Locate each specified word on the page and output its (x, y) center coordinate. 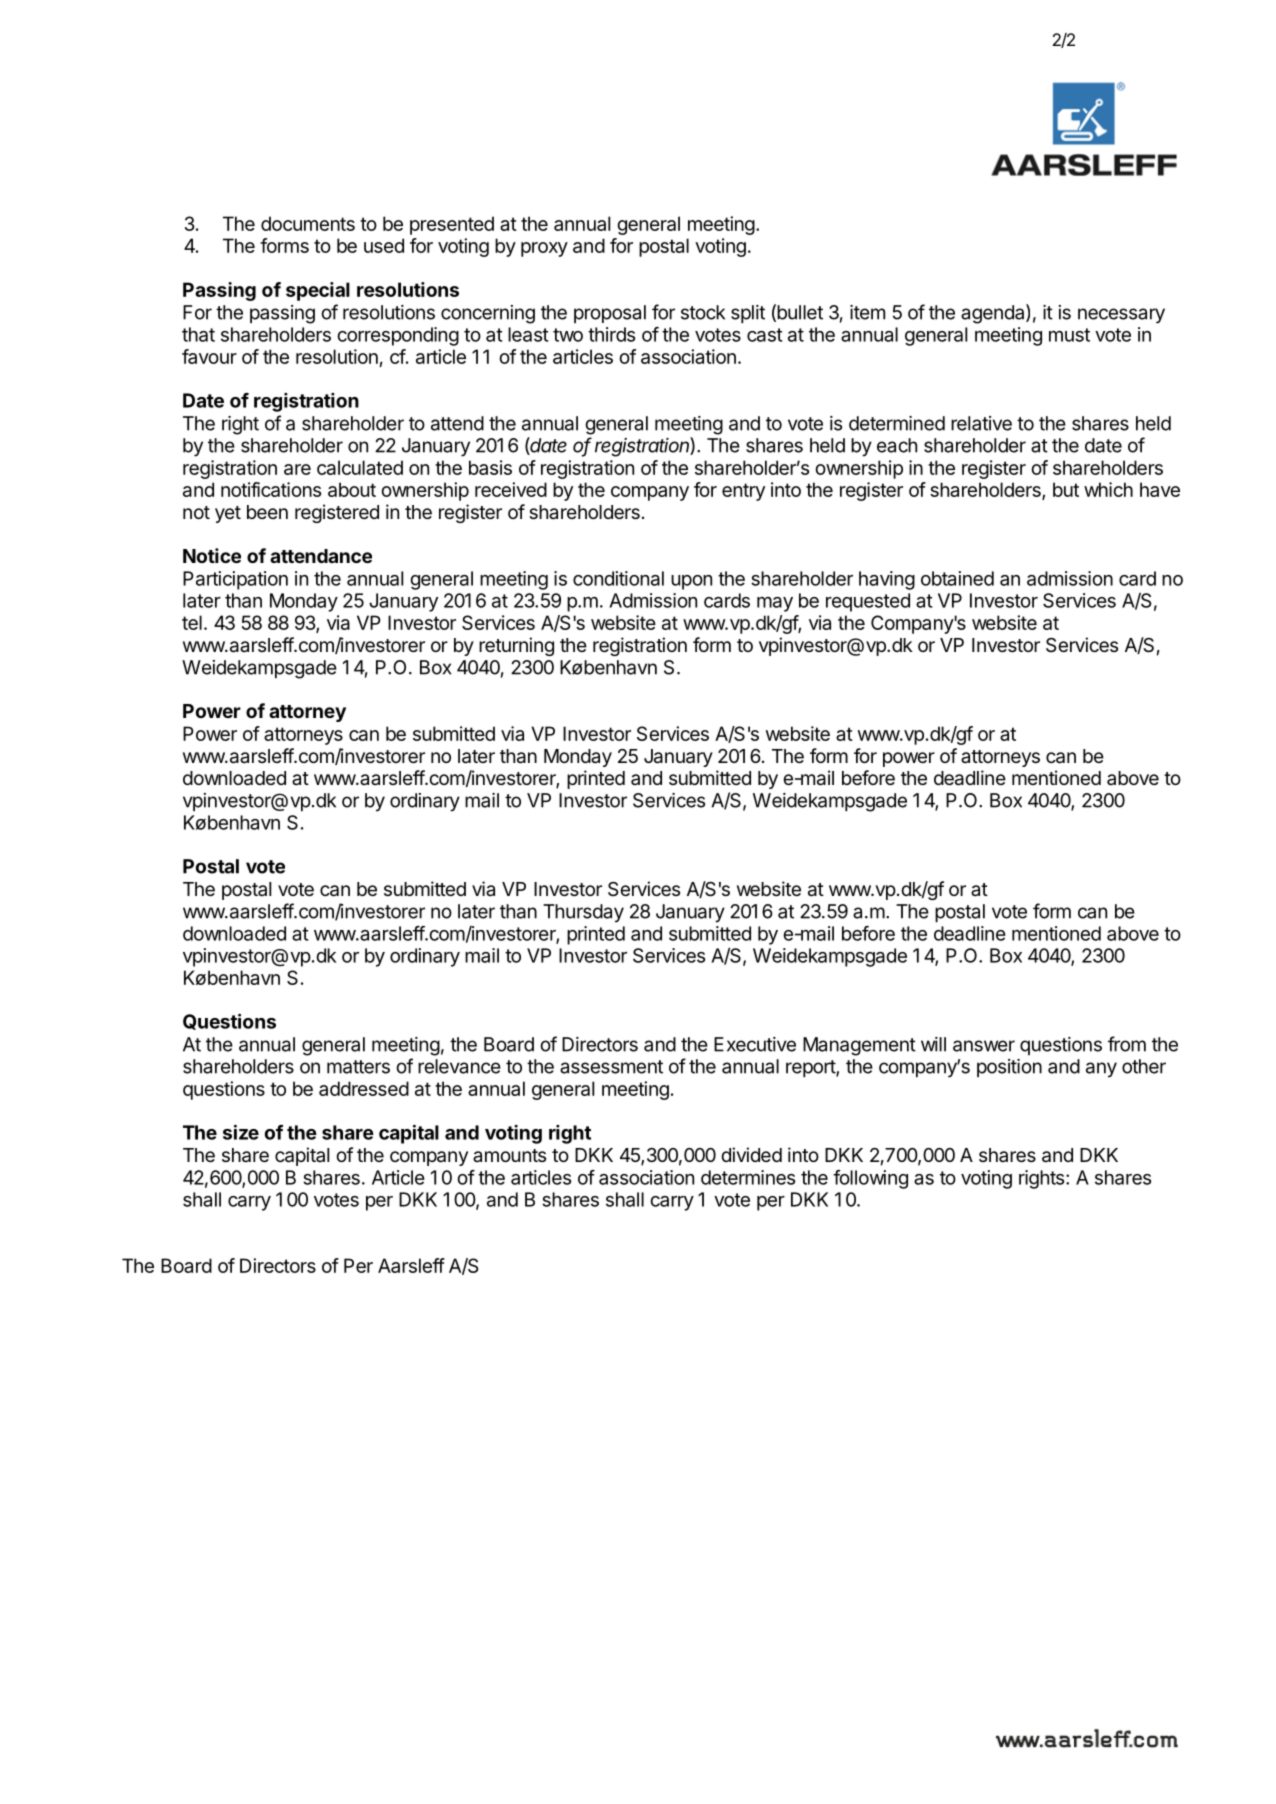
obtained (957, 578)
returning (516, 646)
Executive (755, 1044)
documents (308, 223)
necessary (1121, 316)
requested (868, 602)
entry (743, 492)
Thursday (583, 913)
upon (691, 582)
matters (358, 1067)
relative (981, 423)
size (241, 1132)
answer (984, 1046)
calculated (360, 467)
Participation (235, 580)
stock (703, 312)
